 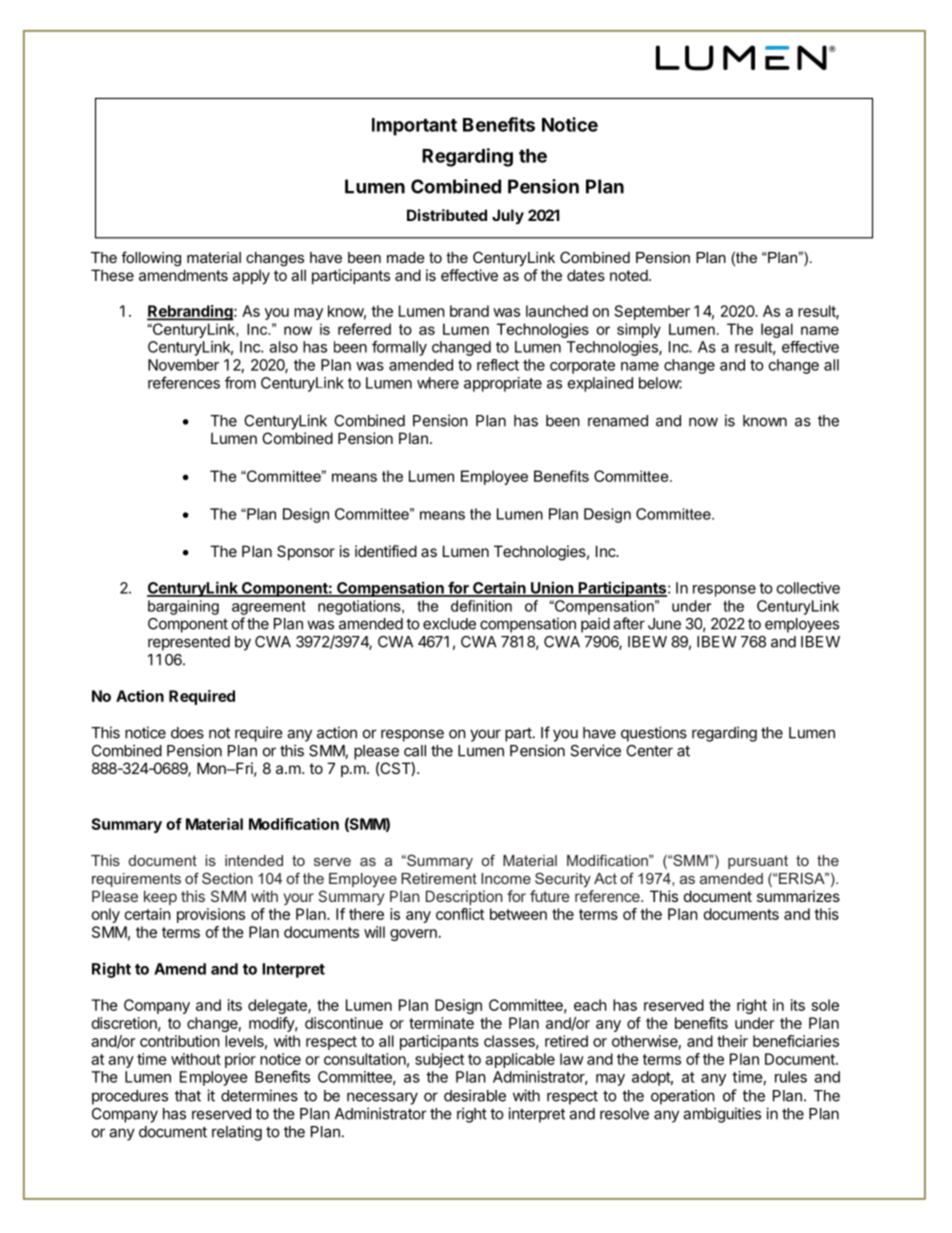 I want to click on following, so click(x=151, y=259).
